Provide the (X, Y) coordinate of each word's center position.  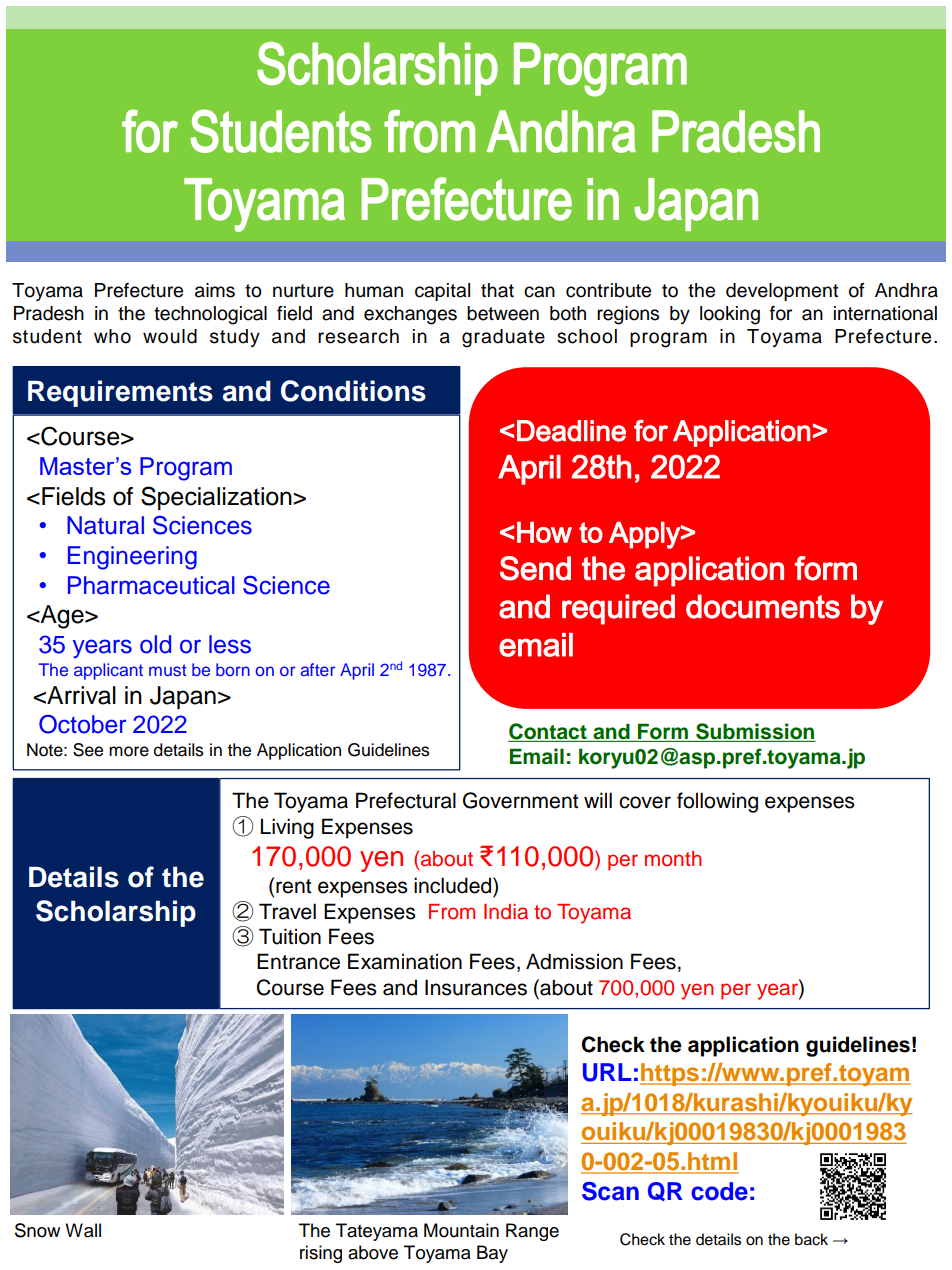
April (357, 671)
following (717, 802)
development (782, 292)
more (129, 751)
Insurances (476, 987)
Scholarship (116, 913)
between (503, 313)
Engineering (132, 558)
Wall (83, 1230)
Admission (574, 961)
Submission (755, 732)
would (170, 336)
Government (520, 800)
